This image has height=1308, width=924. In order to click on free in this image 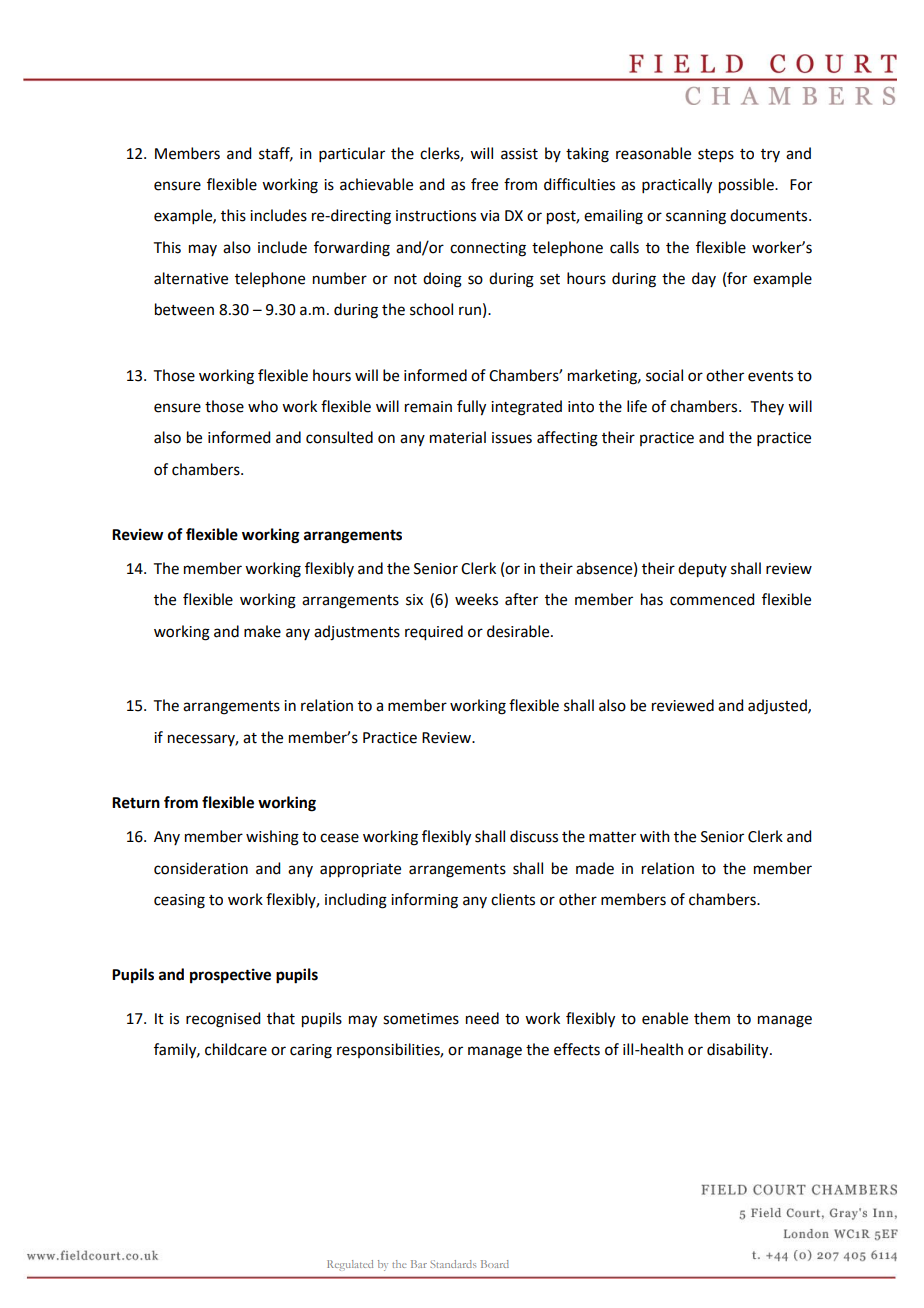, I will do `click(484, 184)`.
